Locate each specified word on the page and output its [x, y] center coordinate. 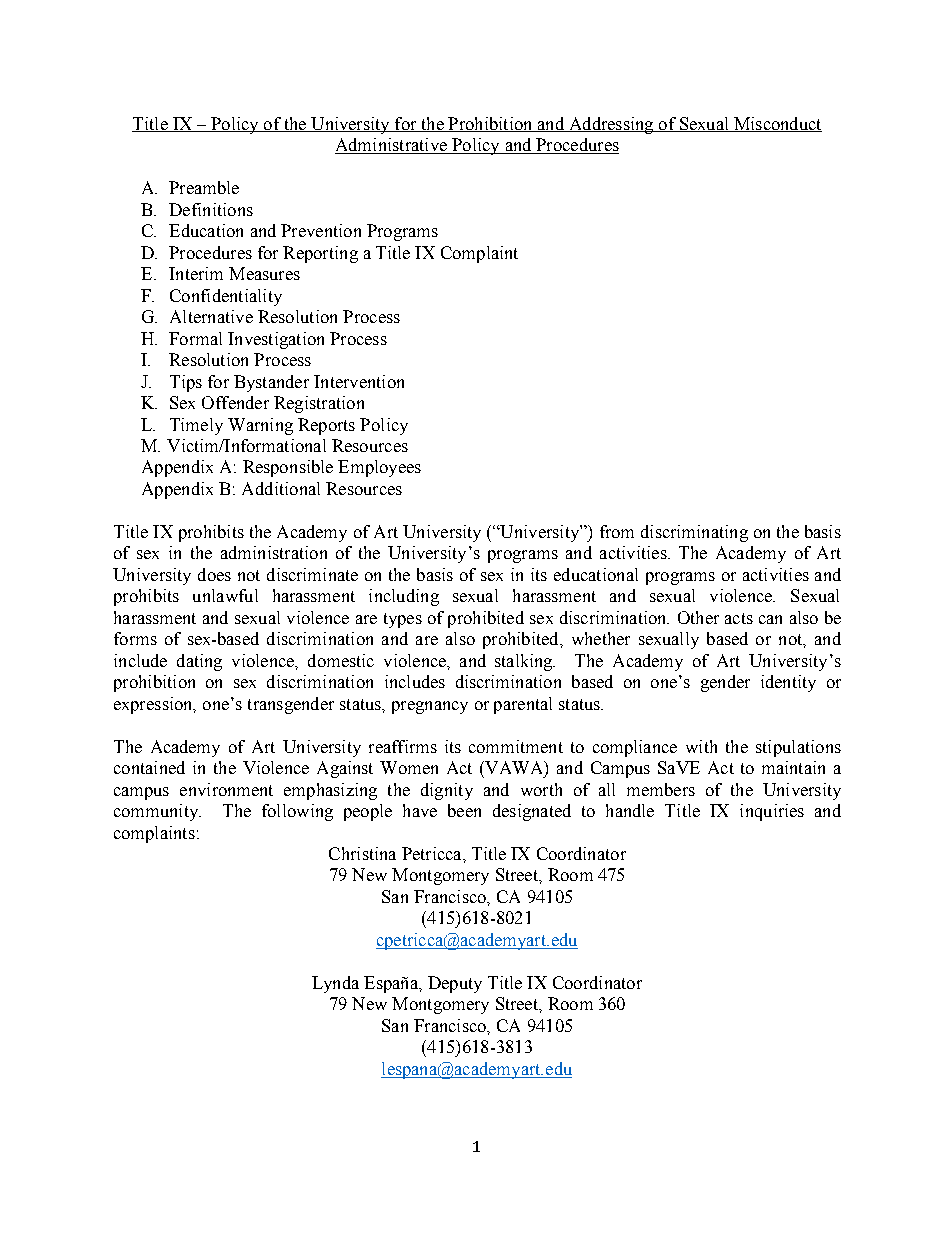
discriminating [694, 533]
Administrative [392, 146]
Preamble [204, 187]
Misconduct [777, 124]
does [214, 574]
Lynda [335, 984]
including [404, 597]
